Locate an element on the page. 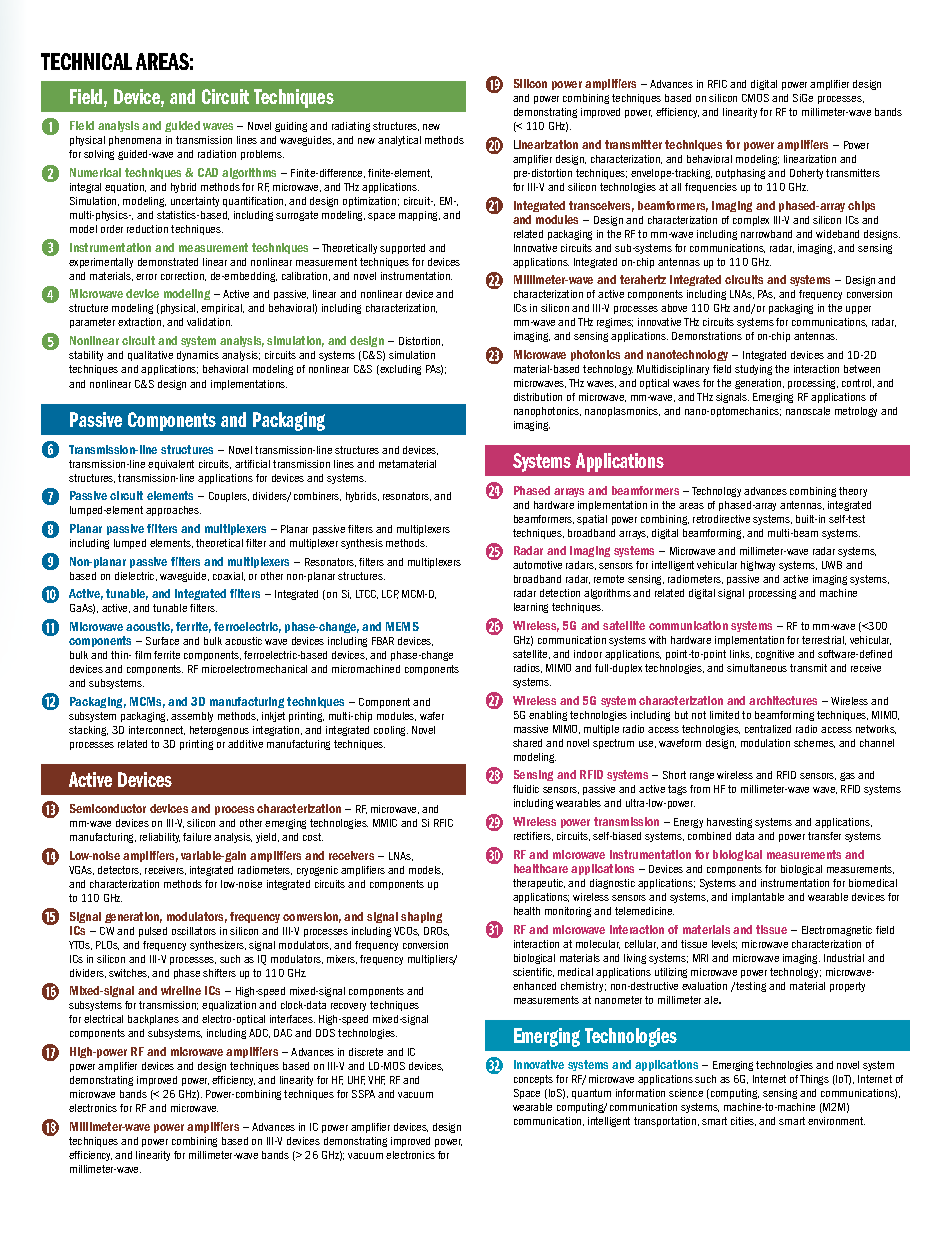 The width and height of the page is (952, 1233). analytical is located at coordinates (399, 141).
